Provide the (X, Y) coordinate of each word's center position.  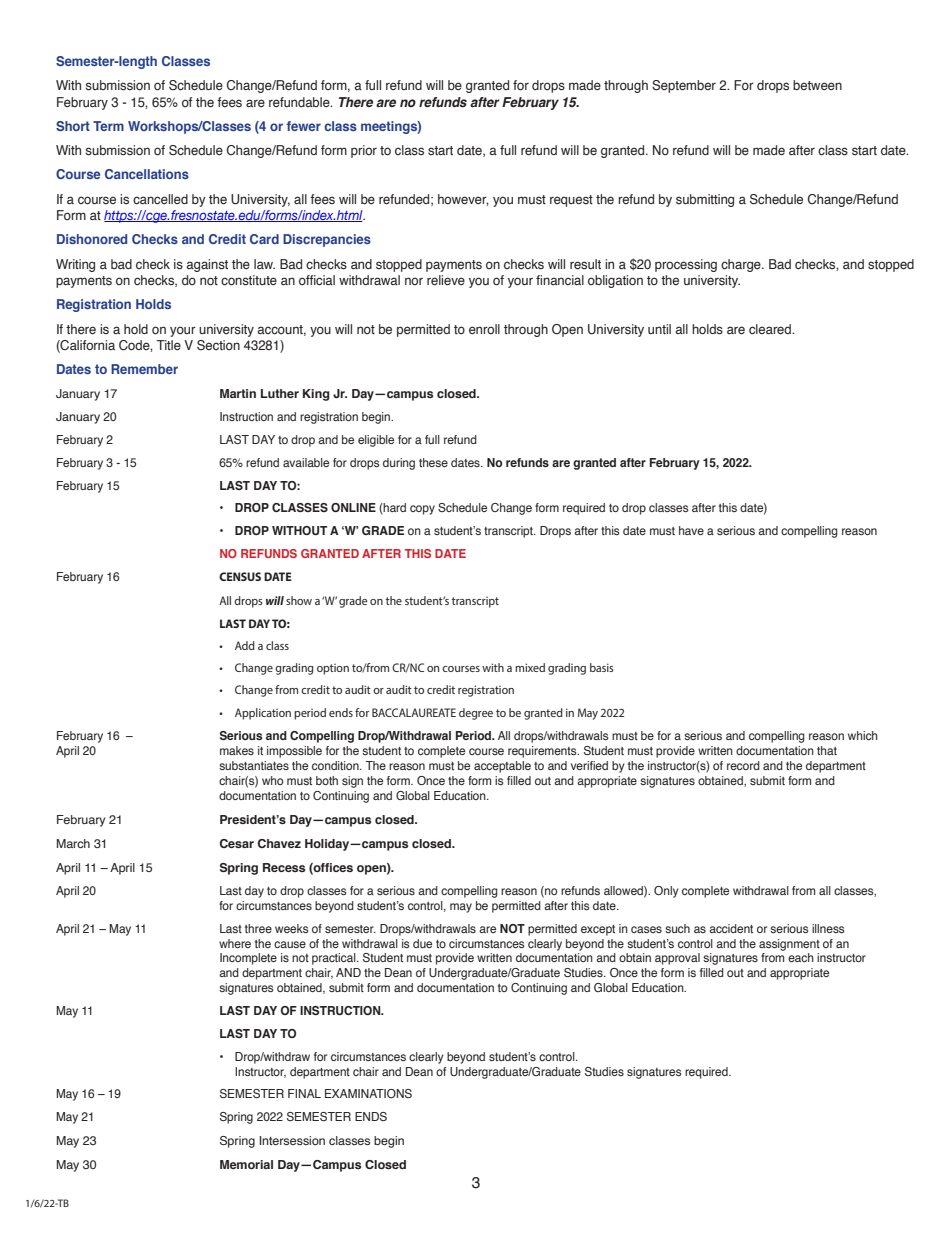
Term (108, 126)
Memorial (246, 1164)
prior (364, 151)
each (801, 957)
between (817, 85)
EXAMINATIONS (368, 1093)
